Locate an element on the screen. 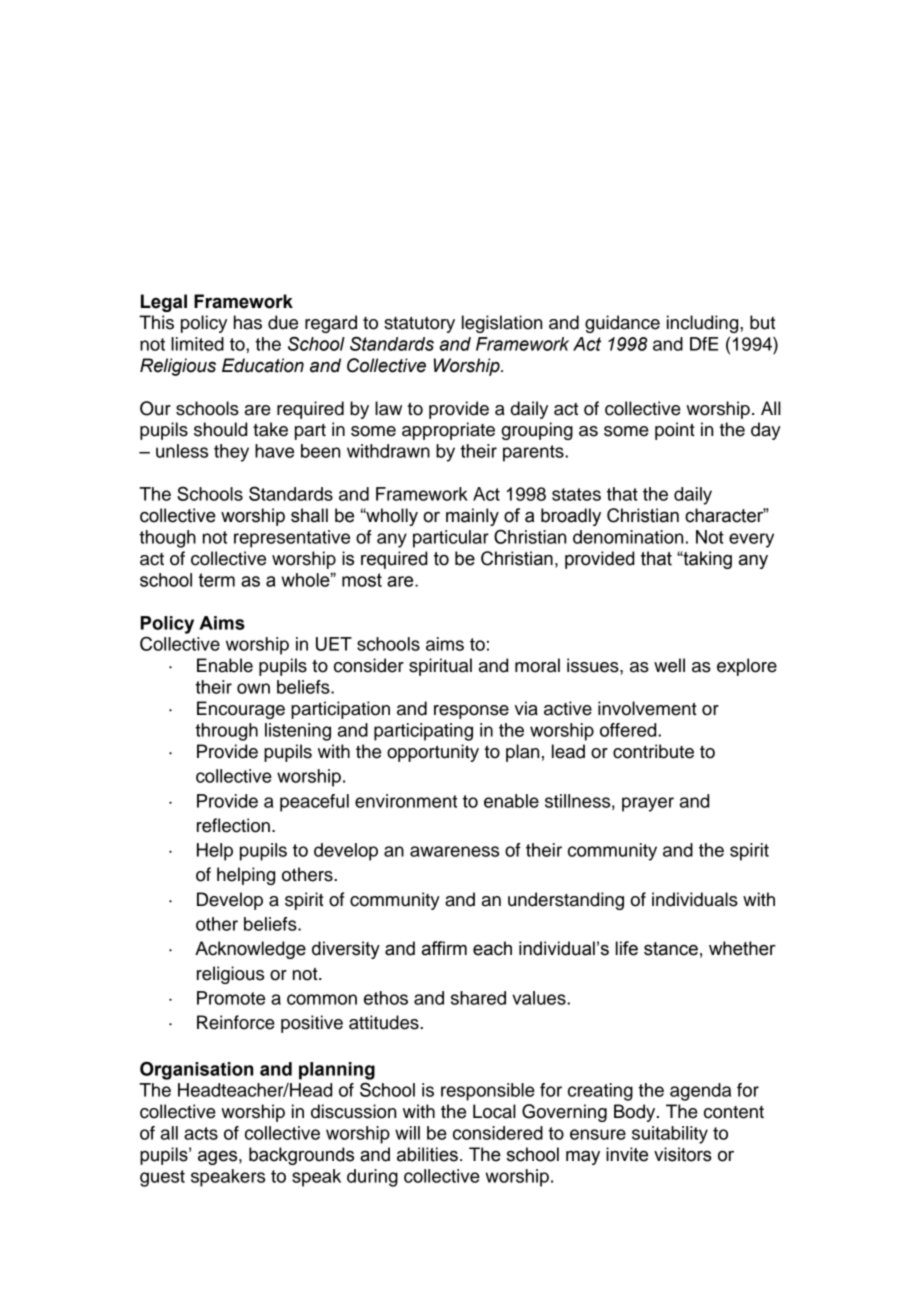 The height and width of the screenshot is (1308, 924). prayer is located at coordinates (648, 804).
